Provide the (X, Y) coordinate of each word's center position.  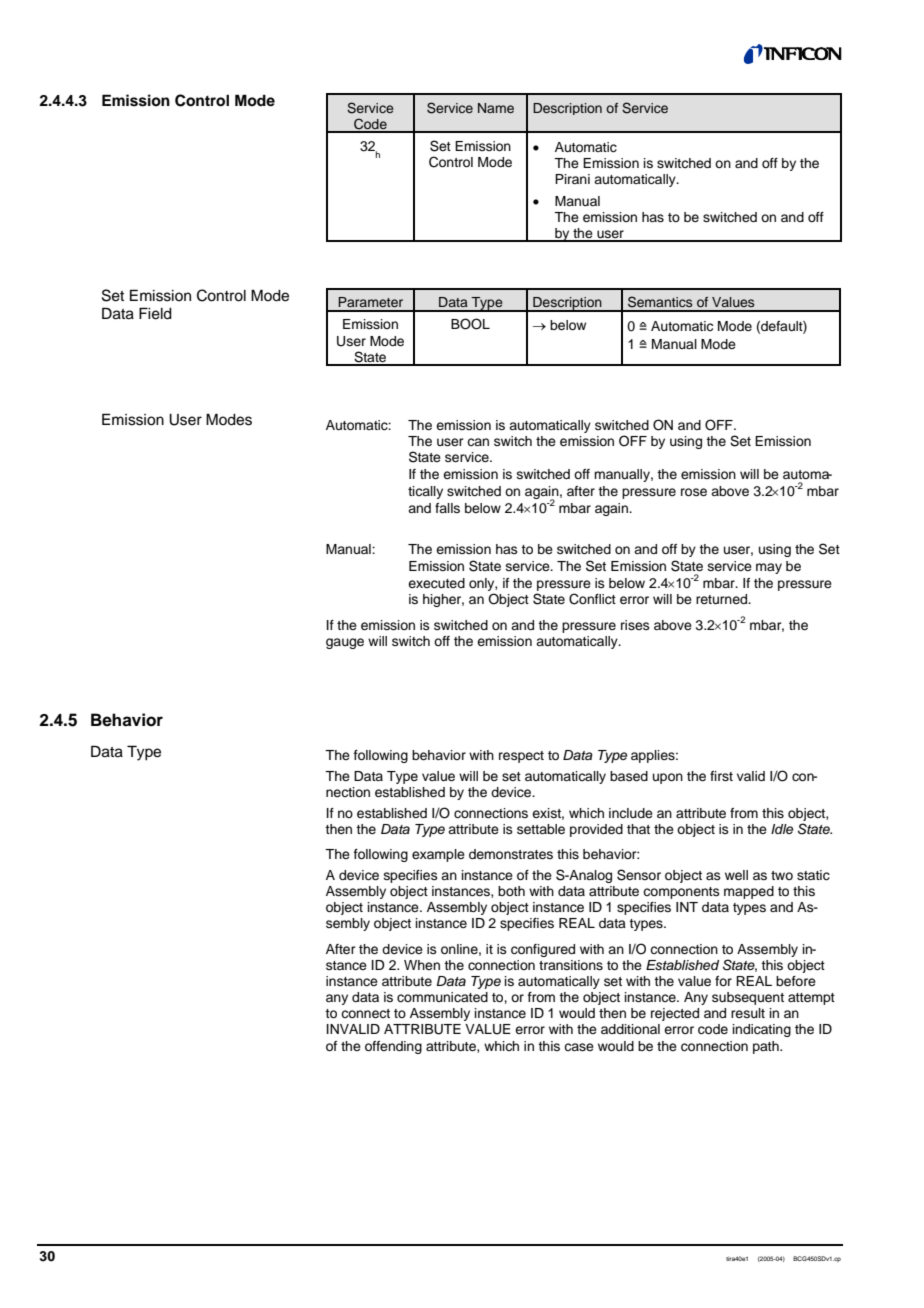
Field (155, 313)
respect (521, 757)
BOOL (470, 324)
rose (694, 492)
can (478, 442)
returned (723, 599)
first (721, 776)
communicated (442, 997)
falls (447, 508)
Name (496, 108)
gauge (345, 643)
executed (436, 583)
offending (393, 1047)
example (438, 855)
